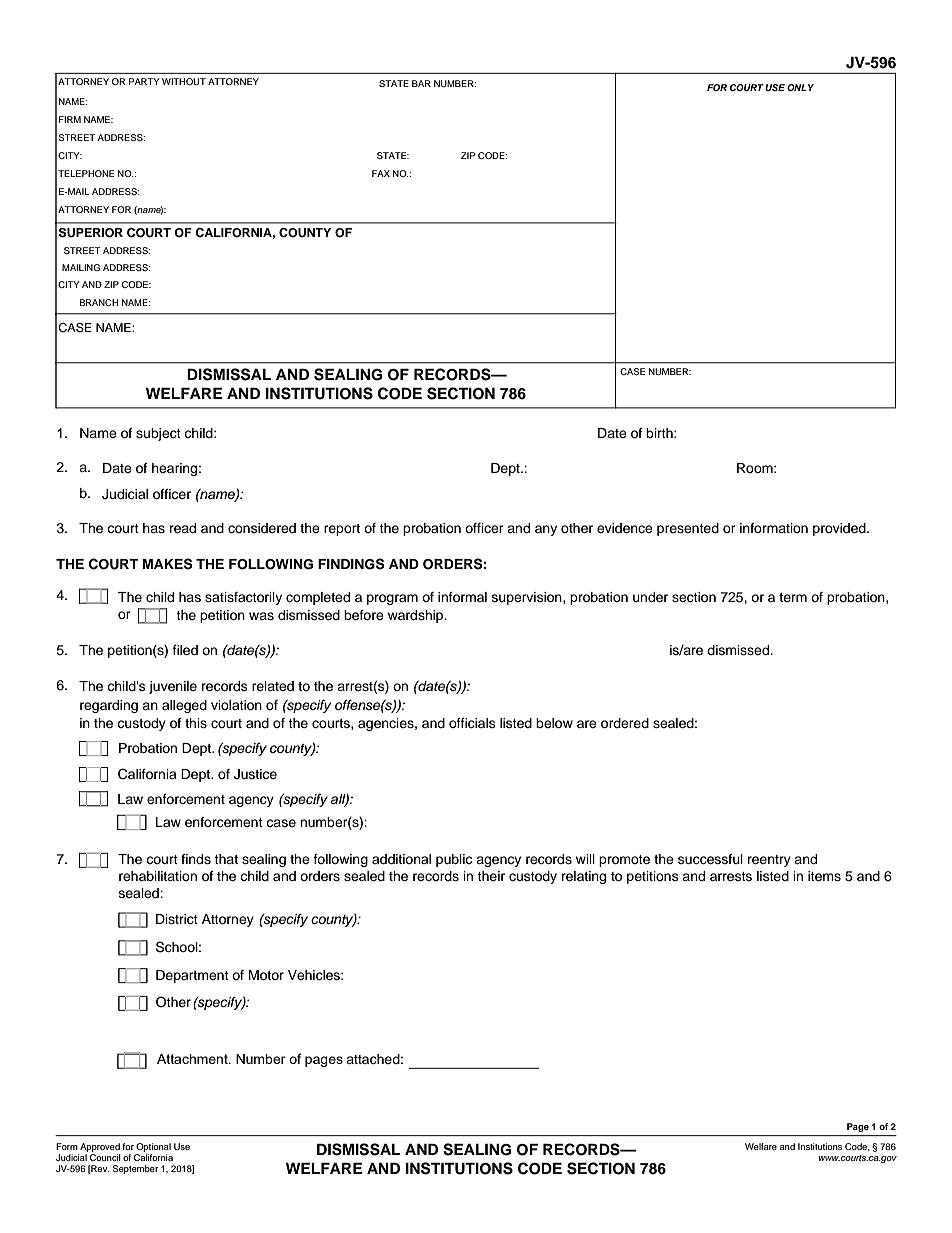  I want to click on any, so click(546, 530).
